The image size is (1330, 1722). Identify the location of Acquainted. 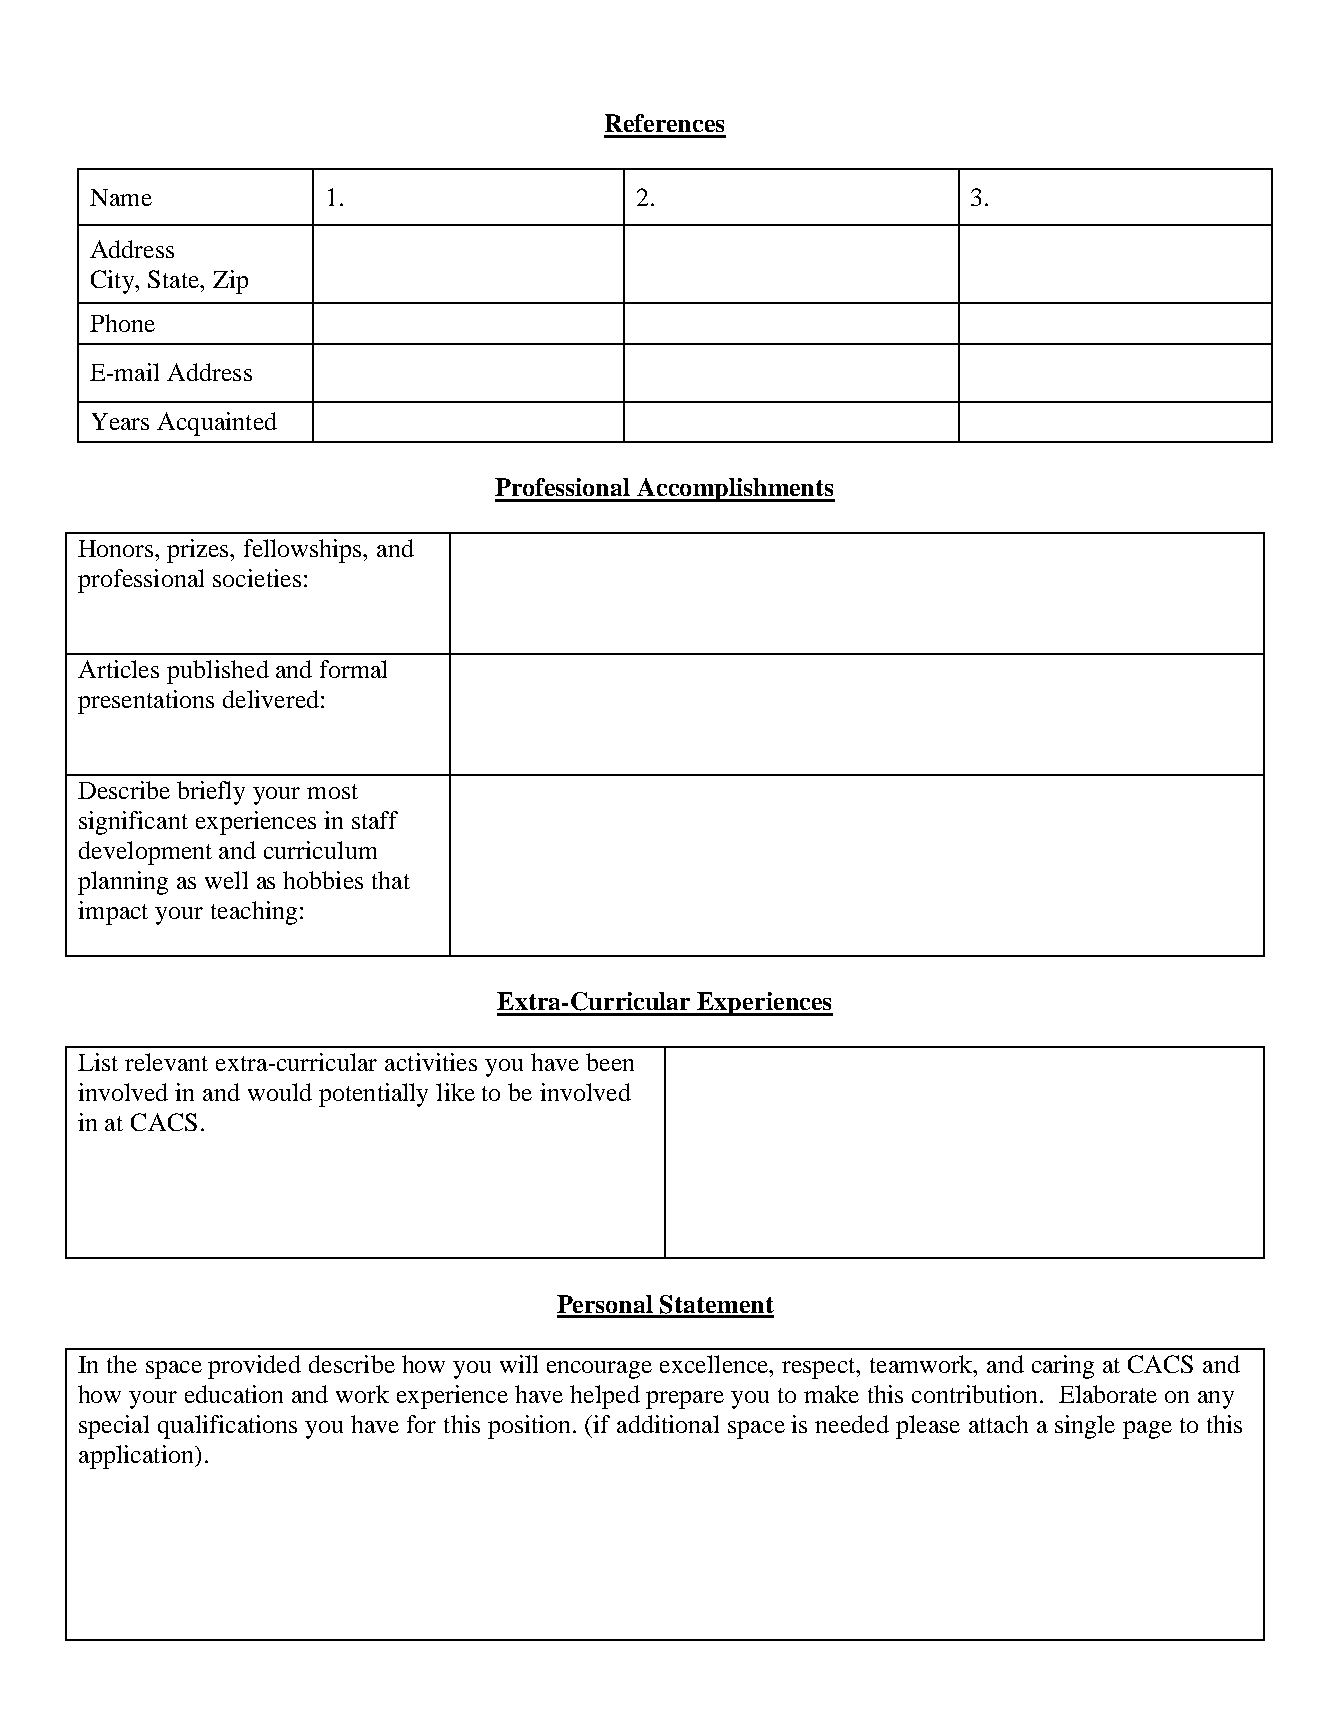
(217, 424).
